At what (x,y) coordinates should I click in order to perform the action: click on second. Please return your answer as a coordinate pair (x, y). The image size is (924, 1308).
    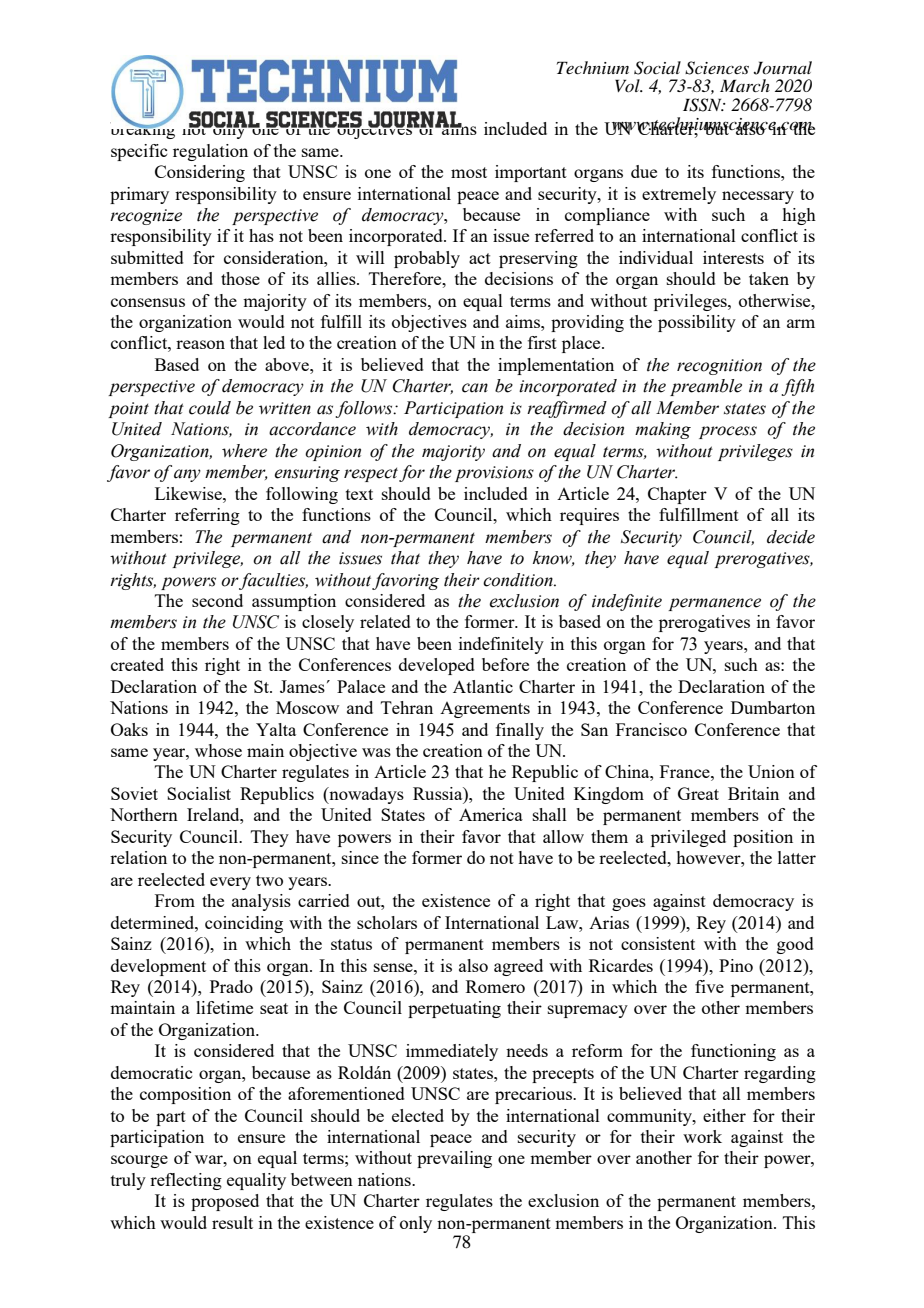
    Looking at the image, I should click on (217, 600).
